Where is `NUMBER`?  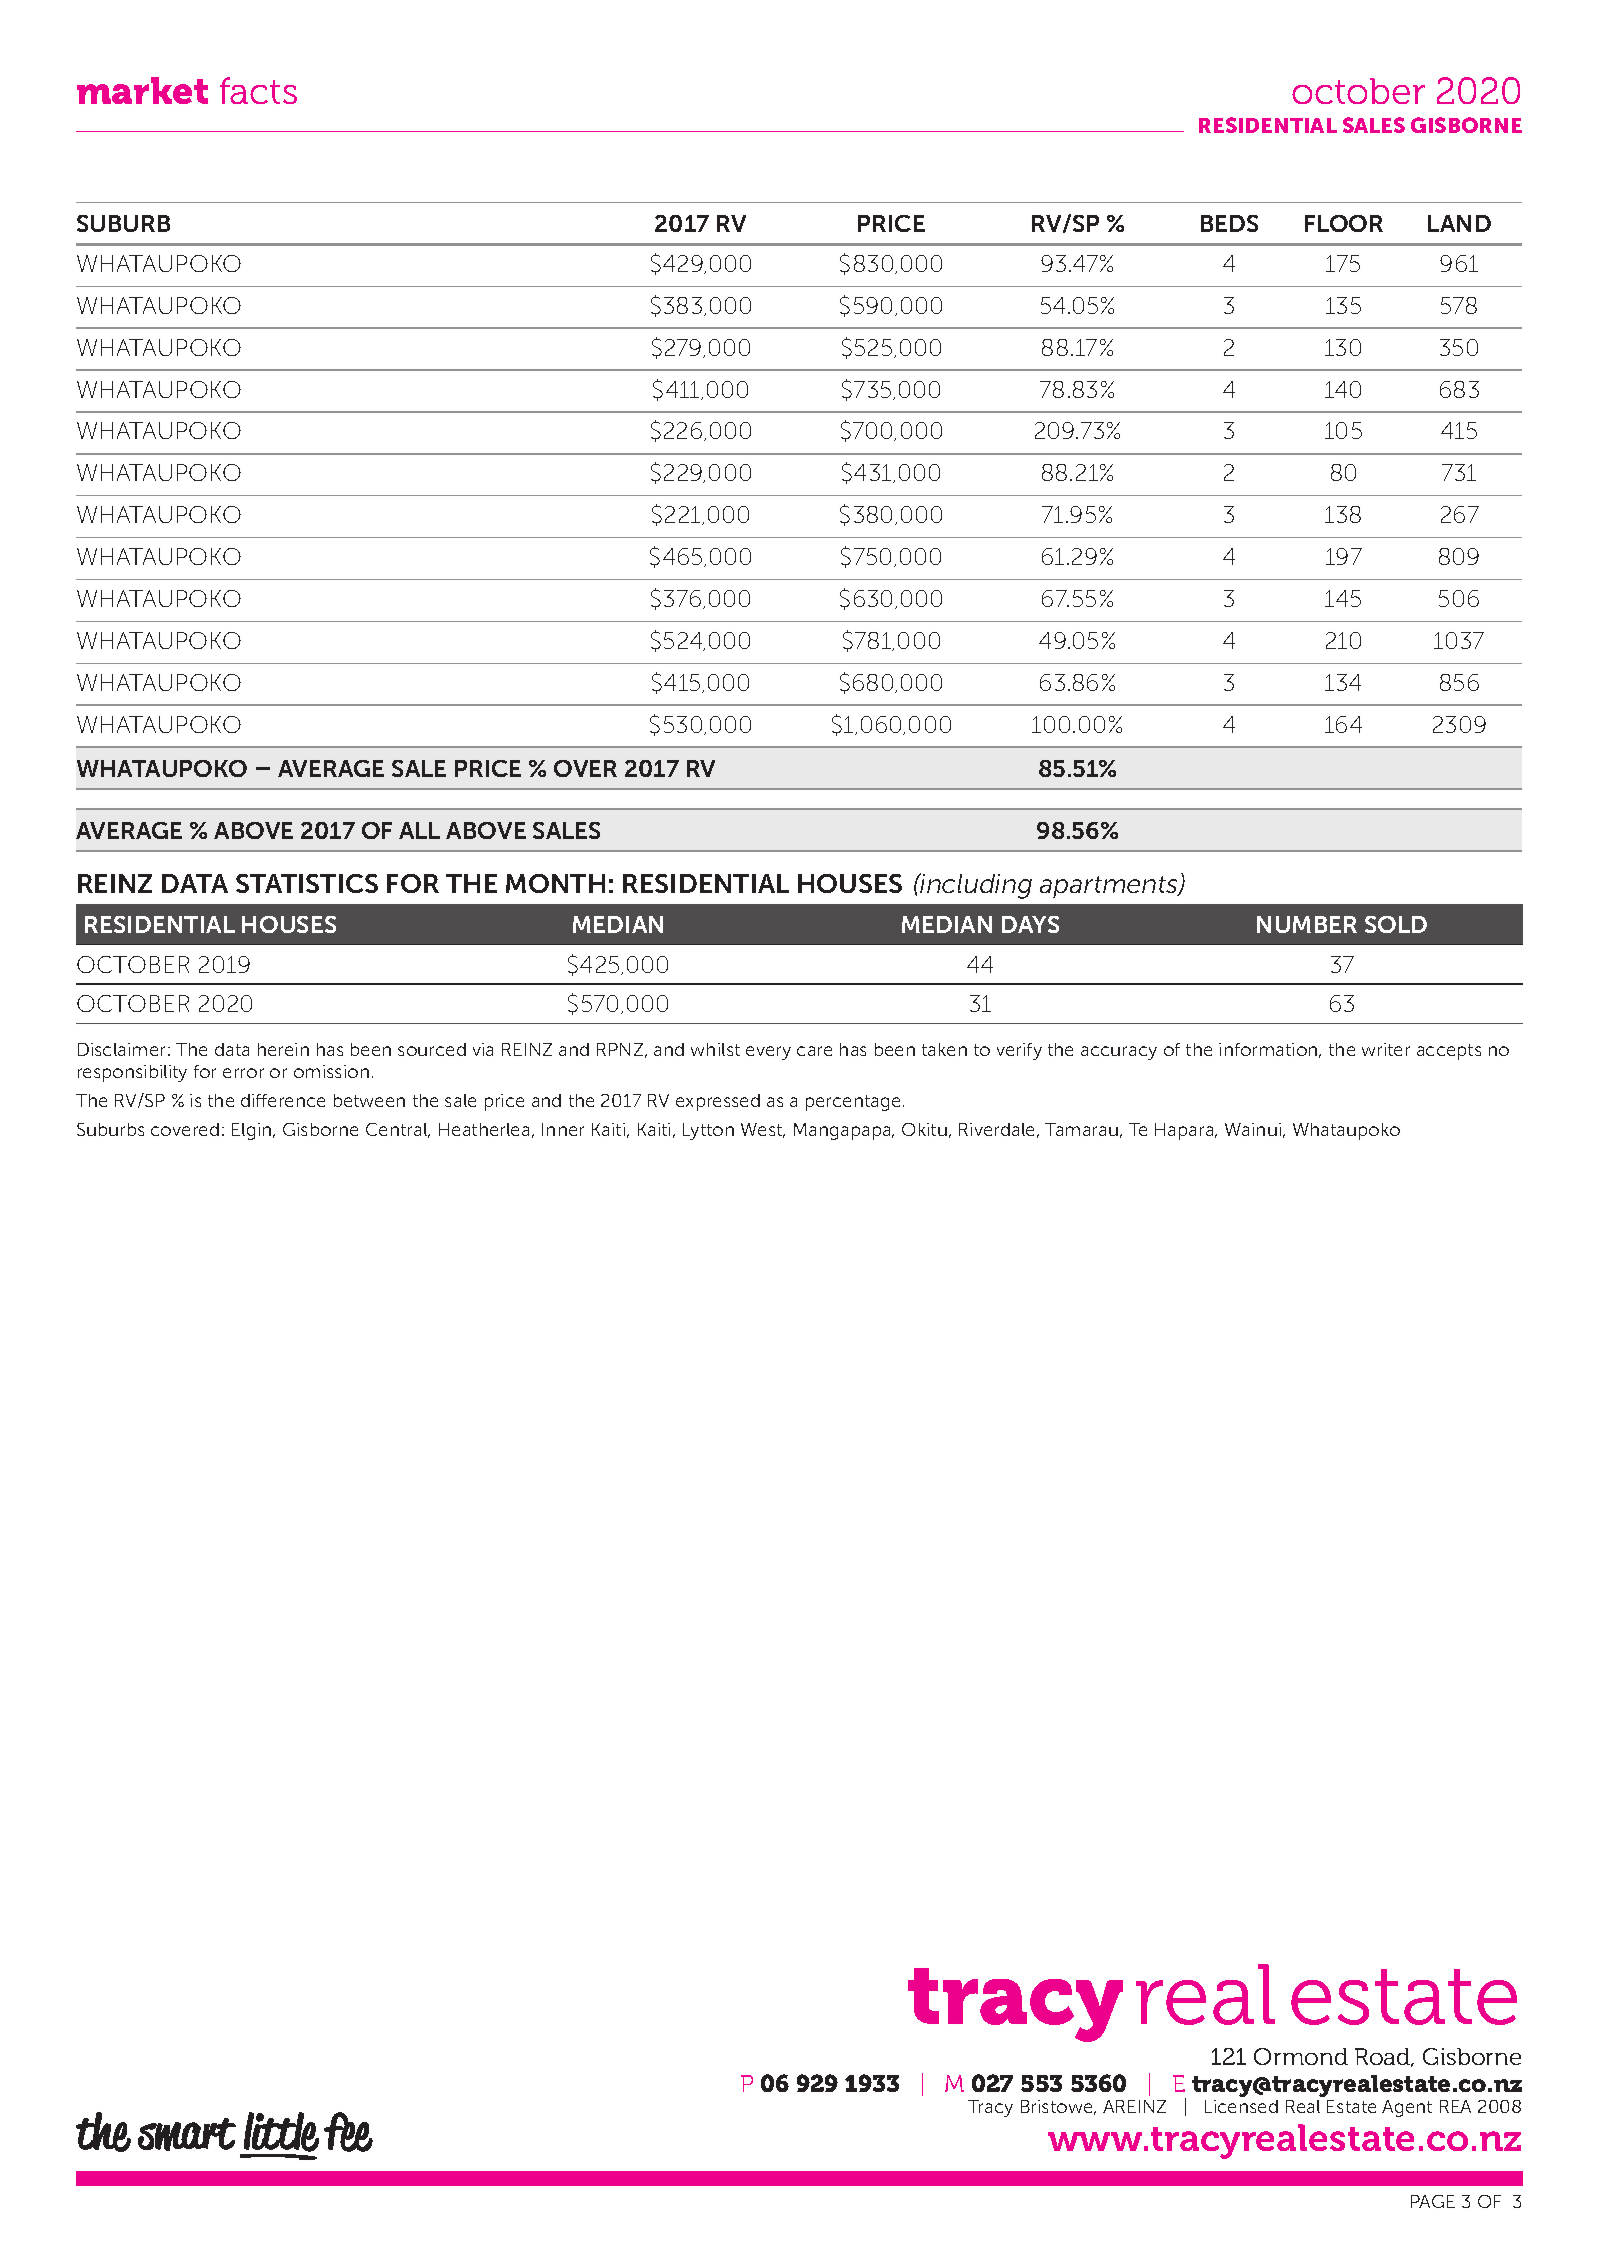 NUMBER is located at coordinates (1307, 924).
